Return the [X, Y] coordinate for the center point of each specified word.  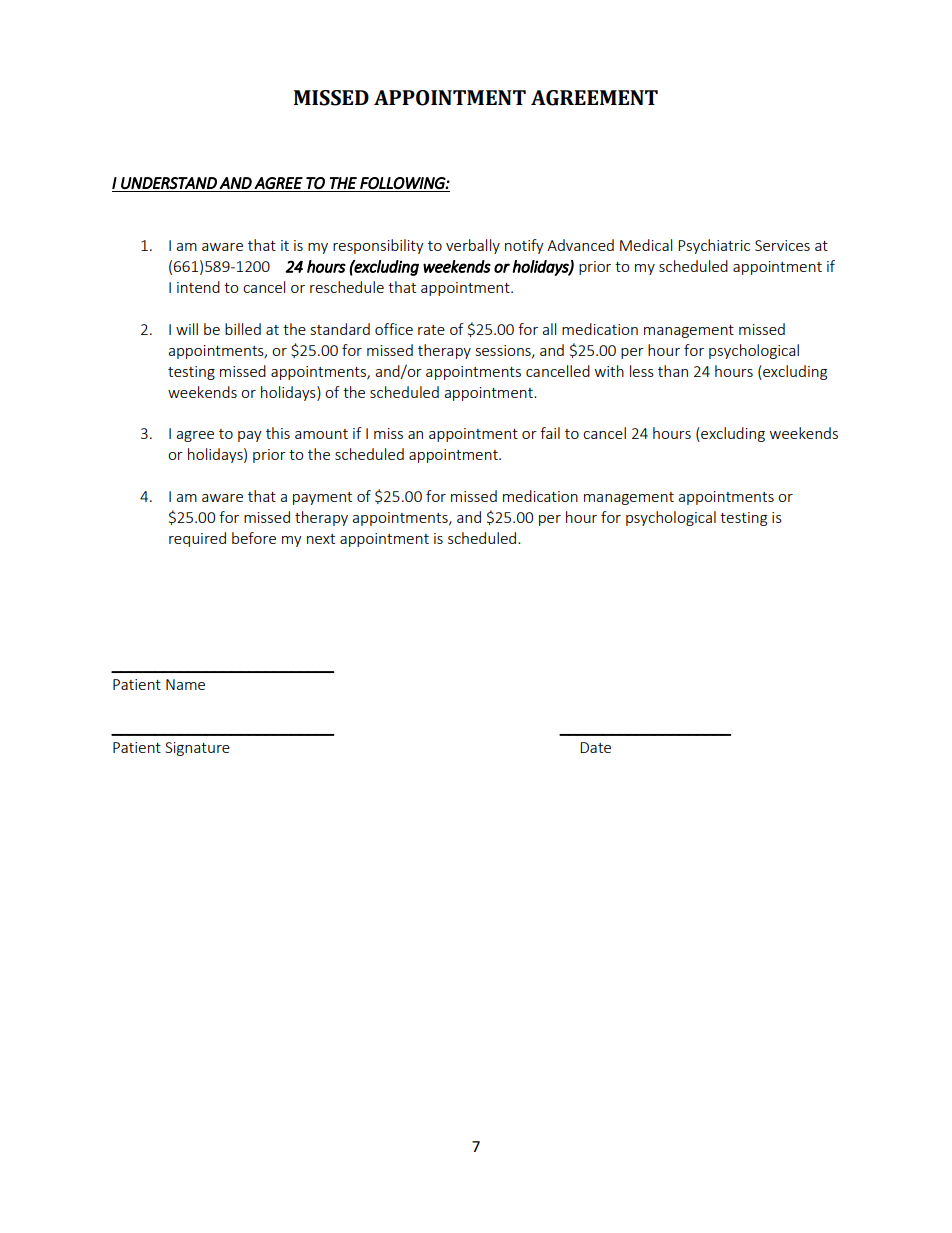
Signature [197, 749]
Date [595, 747]
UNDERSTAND [169, 183]
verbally [473, 246]
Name [185, 684]
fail [550, 433]
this [278, 433]
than [673, 371]
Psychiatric [714, 246]
